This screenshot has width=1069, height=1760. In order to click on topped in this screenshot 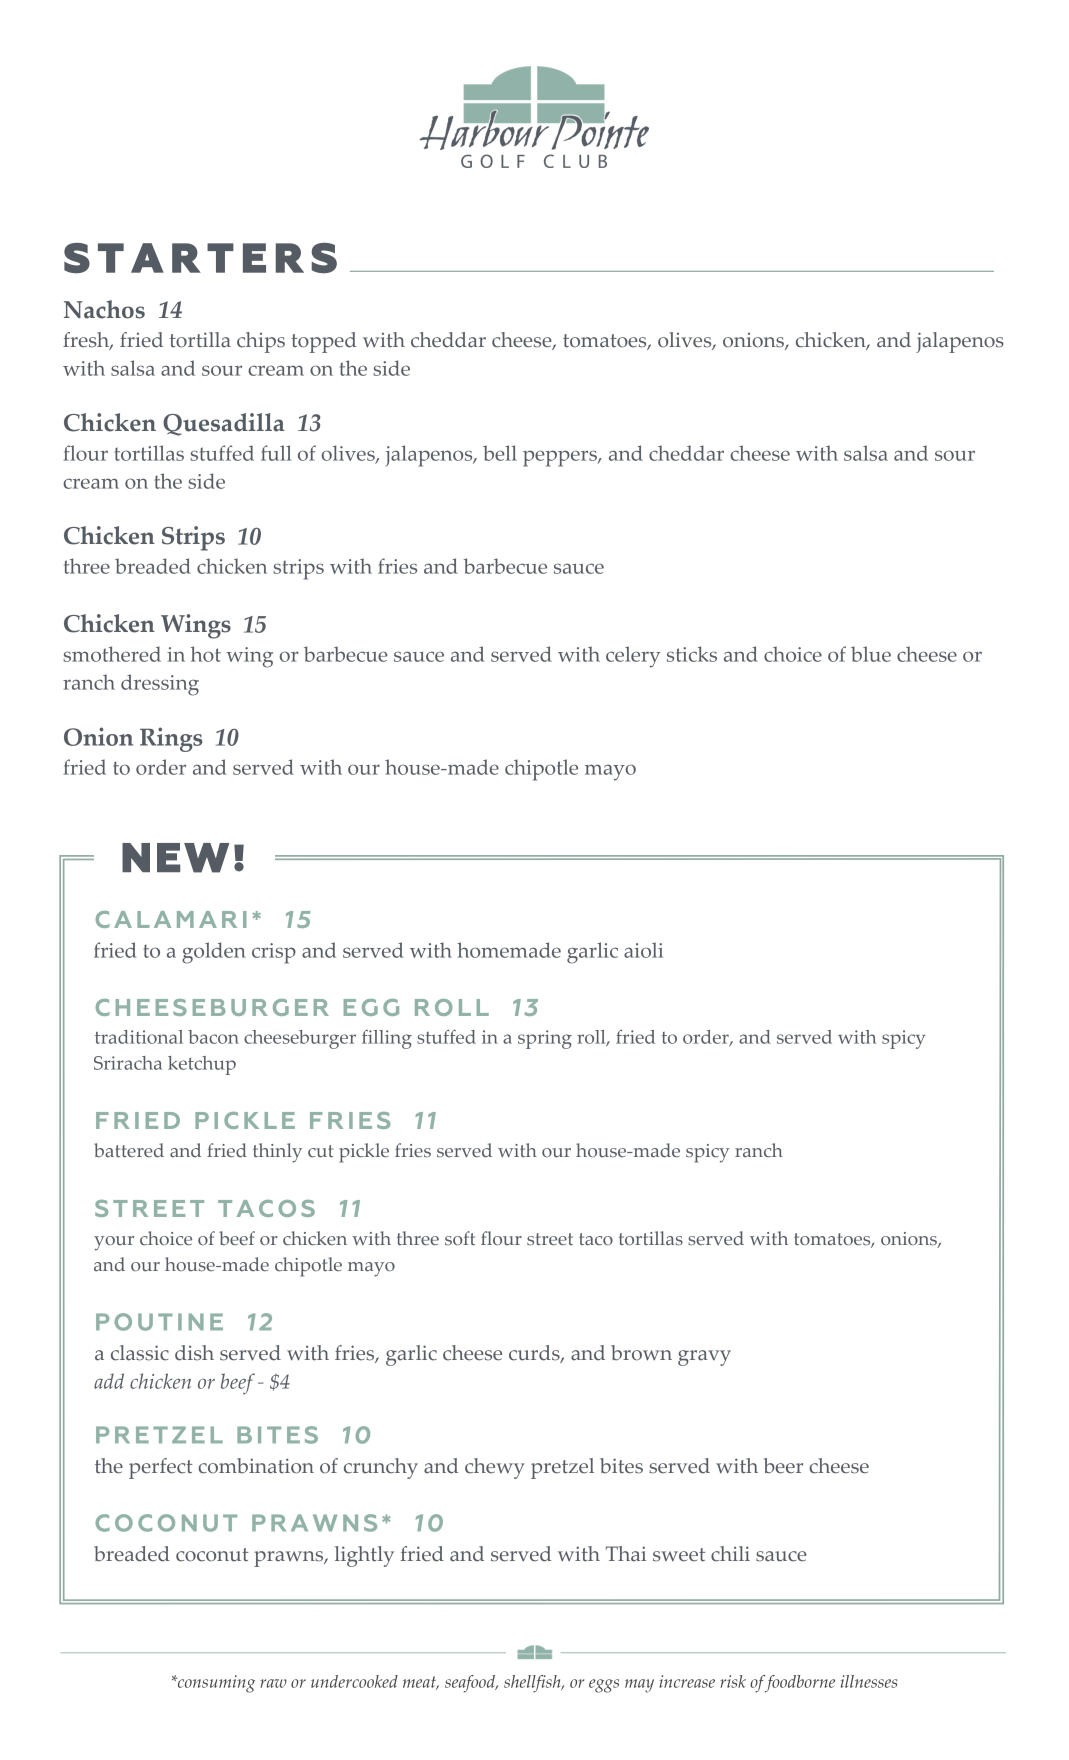, I will do `click(323, 342)`.
